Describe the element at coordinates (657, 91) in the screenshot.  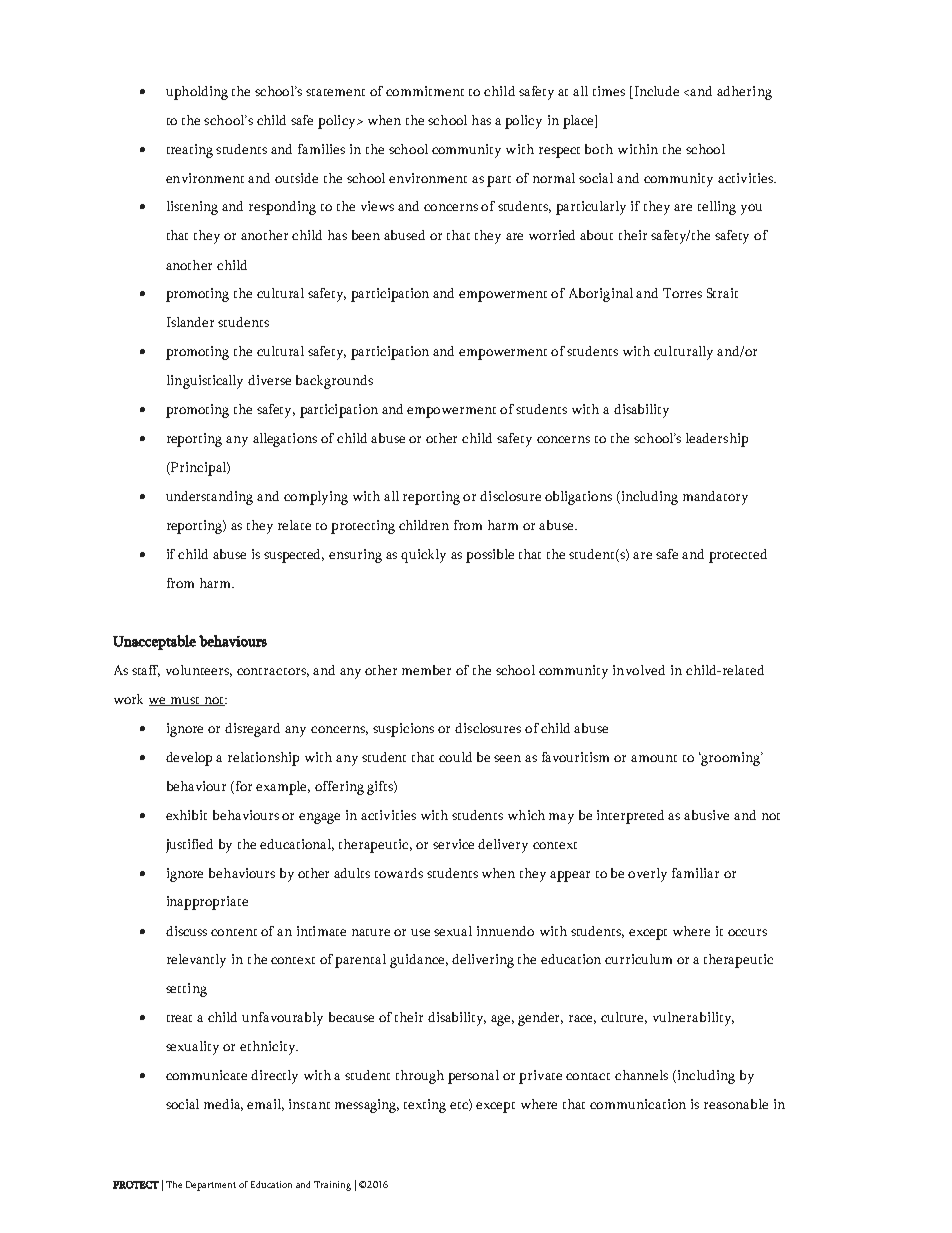
I see `Include` at that location.
